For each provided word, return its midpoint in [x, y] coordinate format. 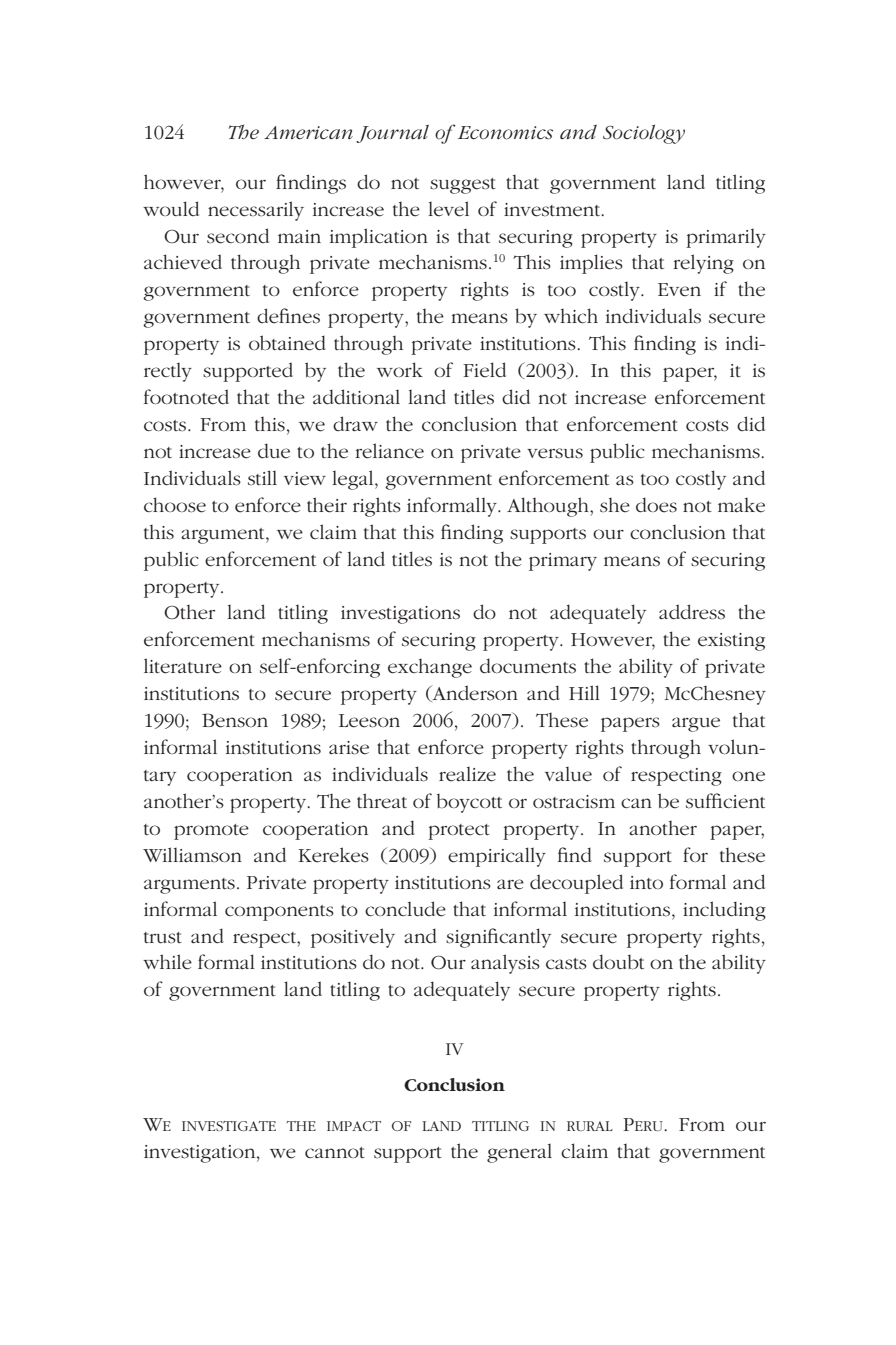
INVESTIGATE [229, 1126]
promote [211, 832]
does [656, 505]
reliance [389, 451]
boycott [469, 803]
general [519, 1153]
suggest [463, 186]
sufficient [725, 801]
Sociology [644, 134]
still [262, 478]
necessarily [256, 211]
